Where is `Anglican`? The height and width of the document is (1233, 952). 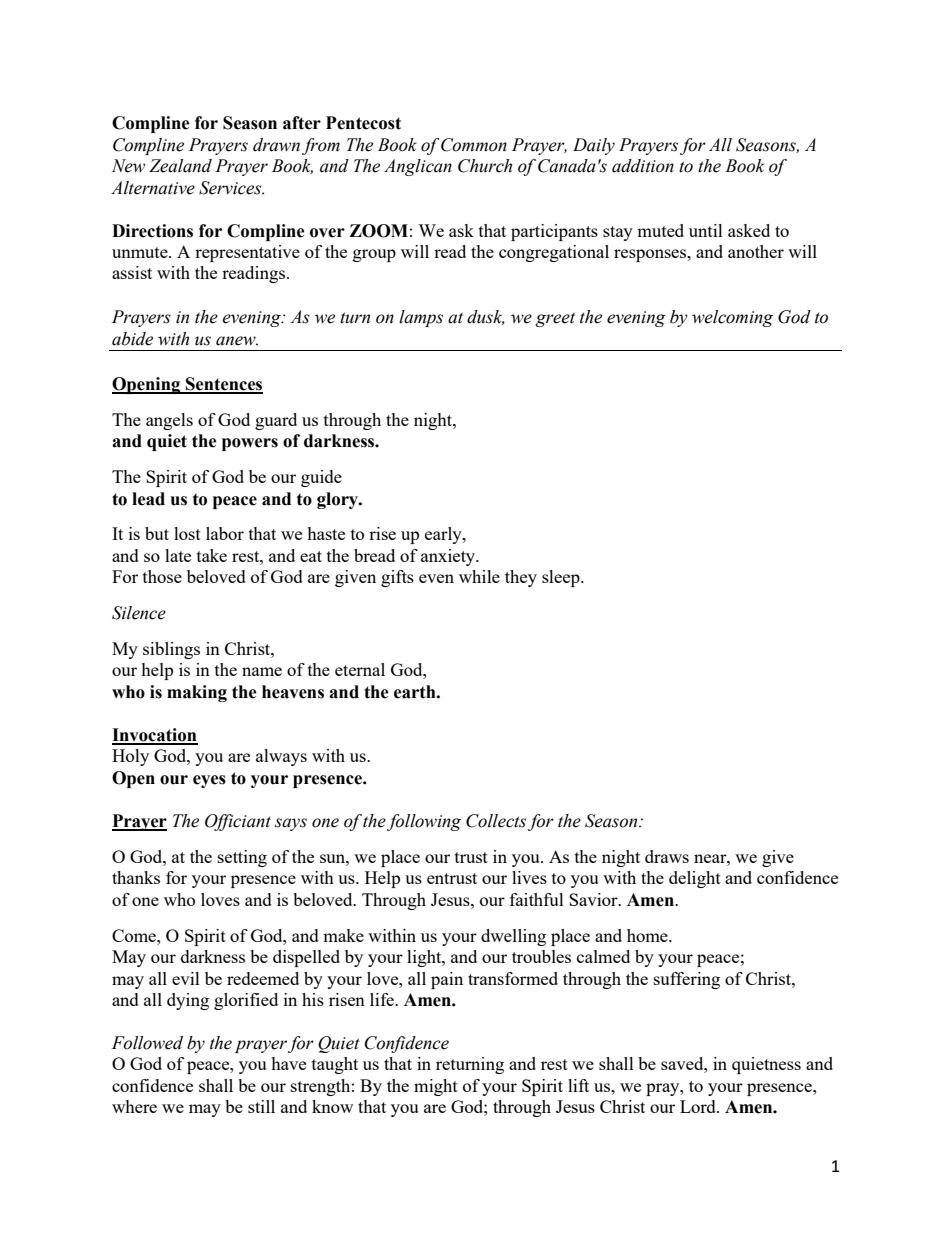
Anglican is located at coordinates (418, 167).
